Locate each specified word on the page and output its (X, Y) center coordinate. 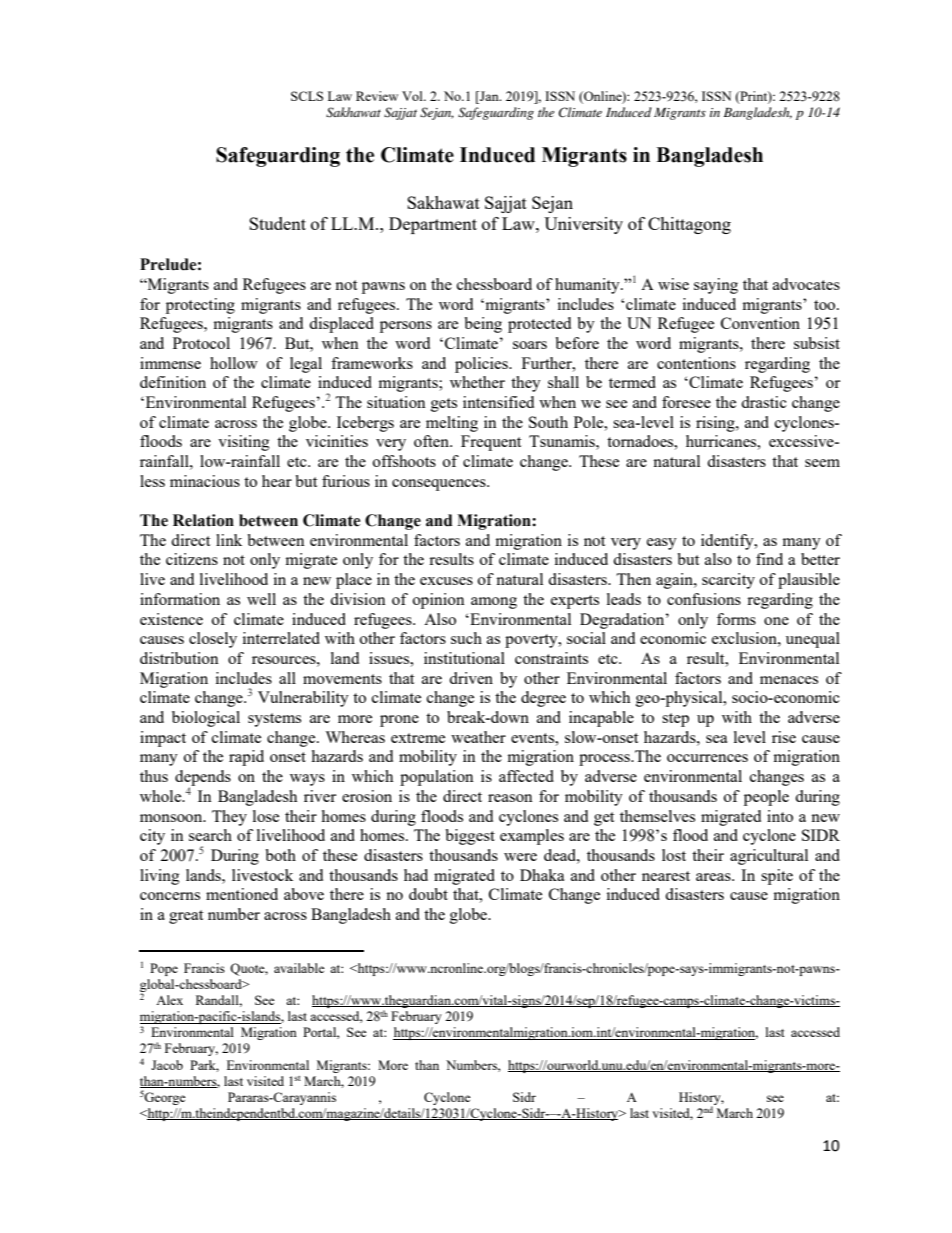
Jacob (167, 1065)
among (494, 603)
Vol (413, 96)
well (261, 599)
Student (277, 223)
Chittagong (689, 225)
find (769, 559)
